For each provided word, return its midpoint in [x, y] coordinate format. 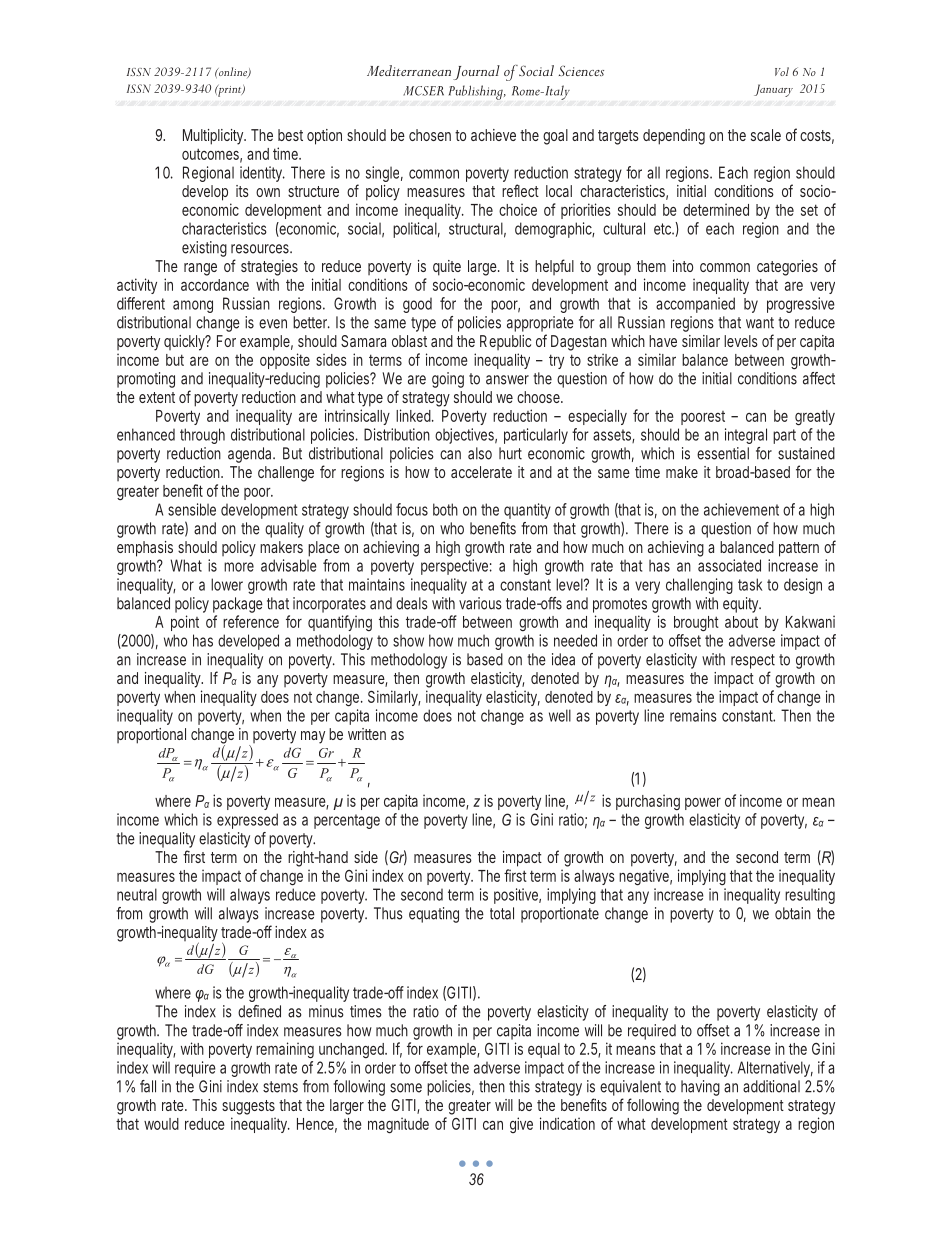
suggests [248, 1107]
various [480, 603]
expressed [247, 821]
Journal [476, 72]
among [193, 306]
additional [771, 1086]
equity [742, 605]
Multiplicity [214, 137]
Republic [505, 342]
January [773, 90]
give [521, 1125]
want [760, 323]
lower [227, 584]
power [703, 804]
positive [517, 896]
